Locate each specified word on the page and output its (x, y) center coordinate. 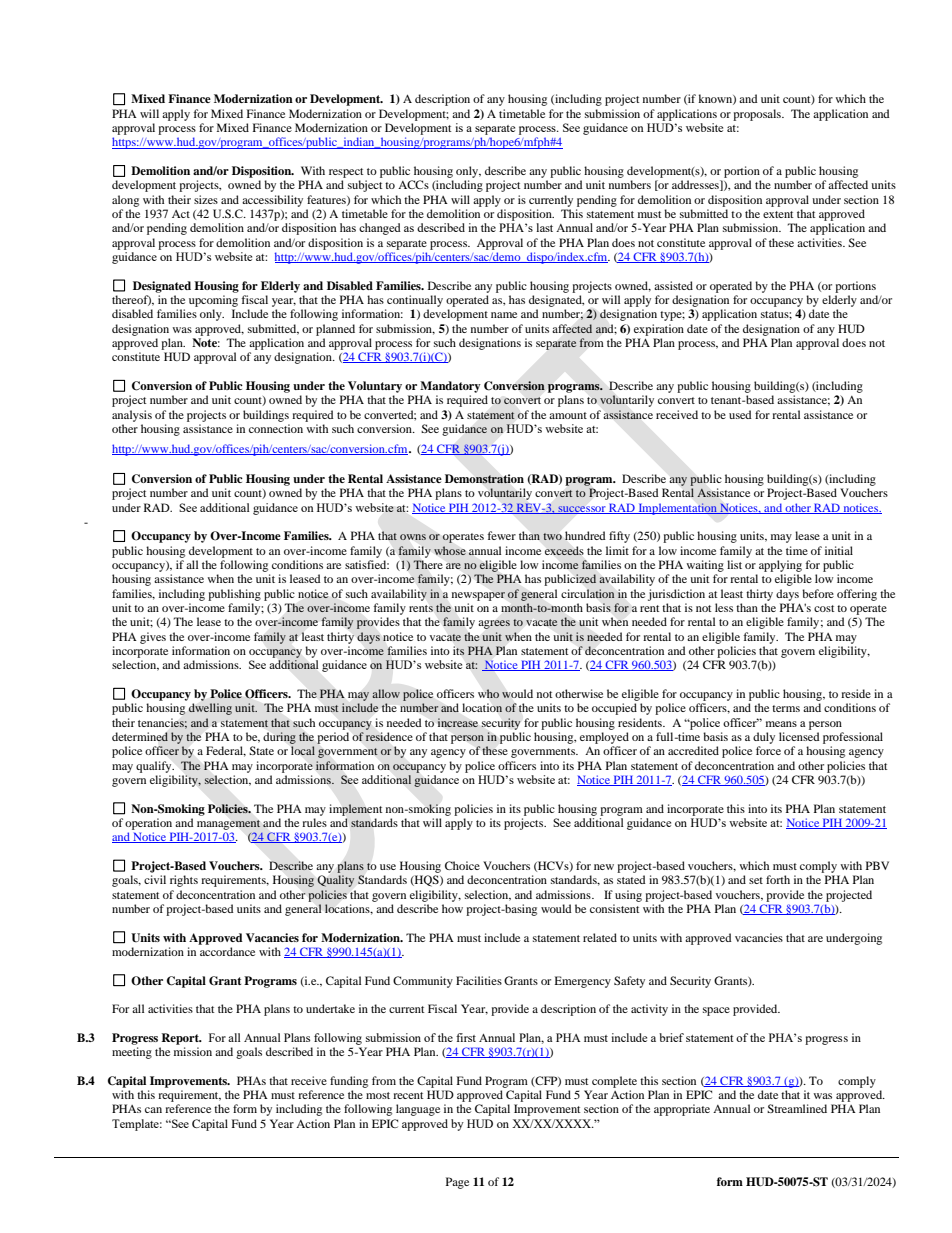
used (740, 414)
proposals (758, 115)
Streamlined (797, 1108)
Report (181, 1039)
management (228, 825)
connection (276, 428)
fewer (502, 535)
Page (457, 1183)
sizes (206, 199)
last (544, 227)
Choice (462, 865)
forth (778, 879)
